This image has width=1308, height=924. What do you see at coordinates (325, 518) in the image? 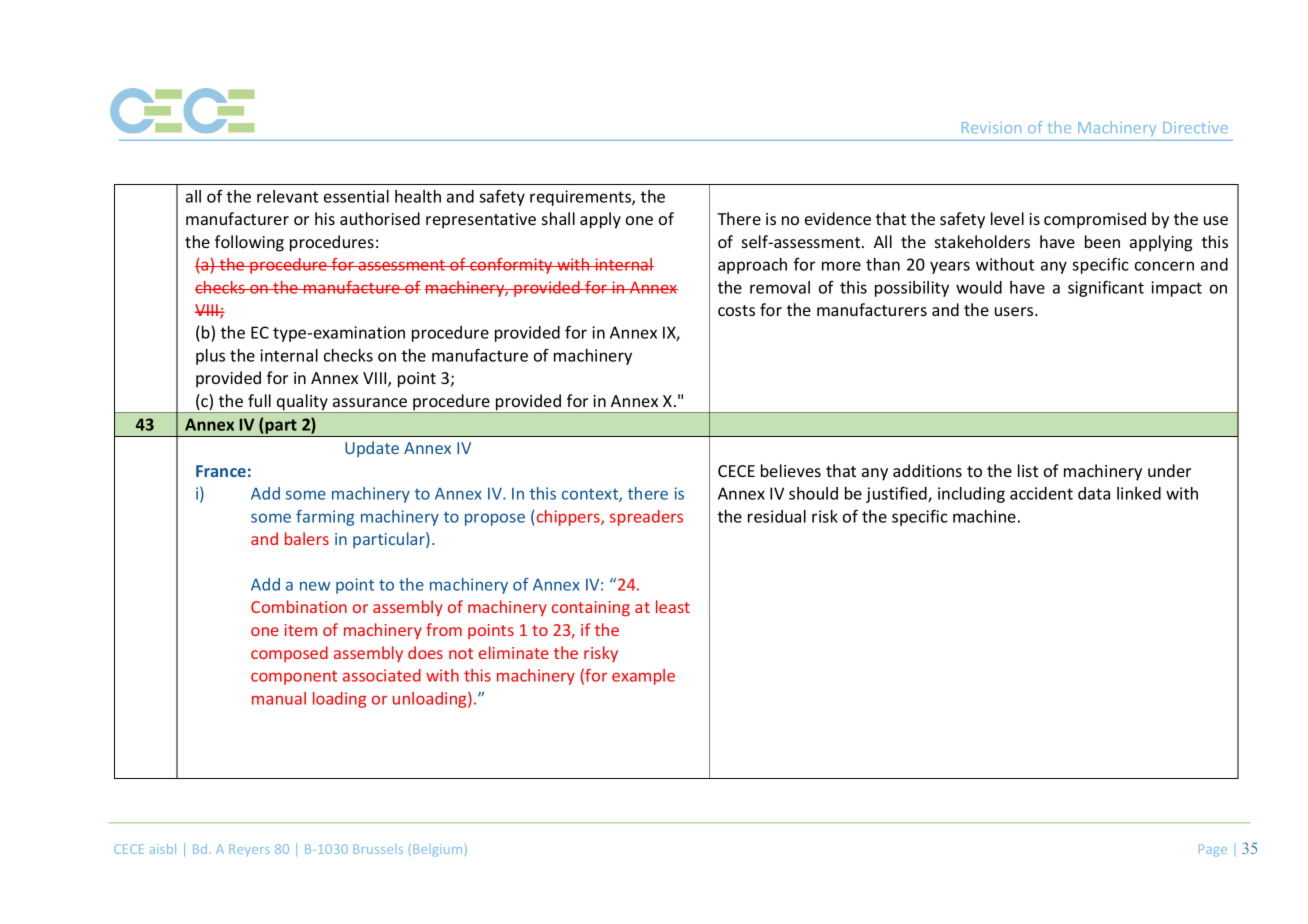
I see `farming` at bounding box center [325, 518].
